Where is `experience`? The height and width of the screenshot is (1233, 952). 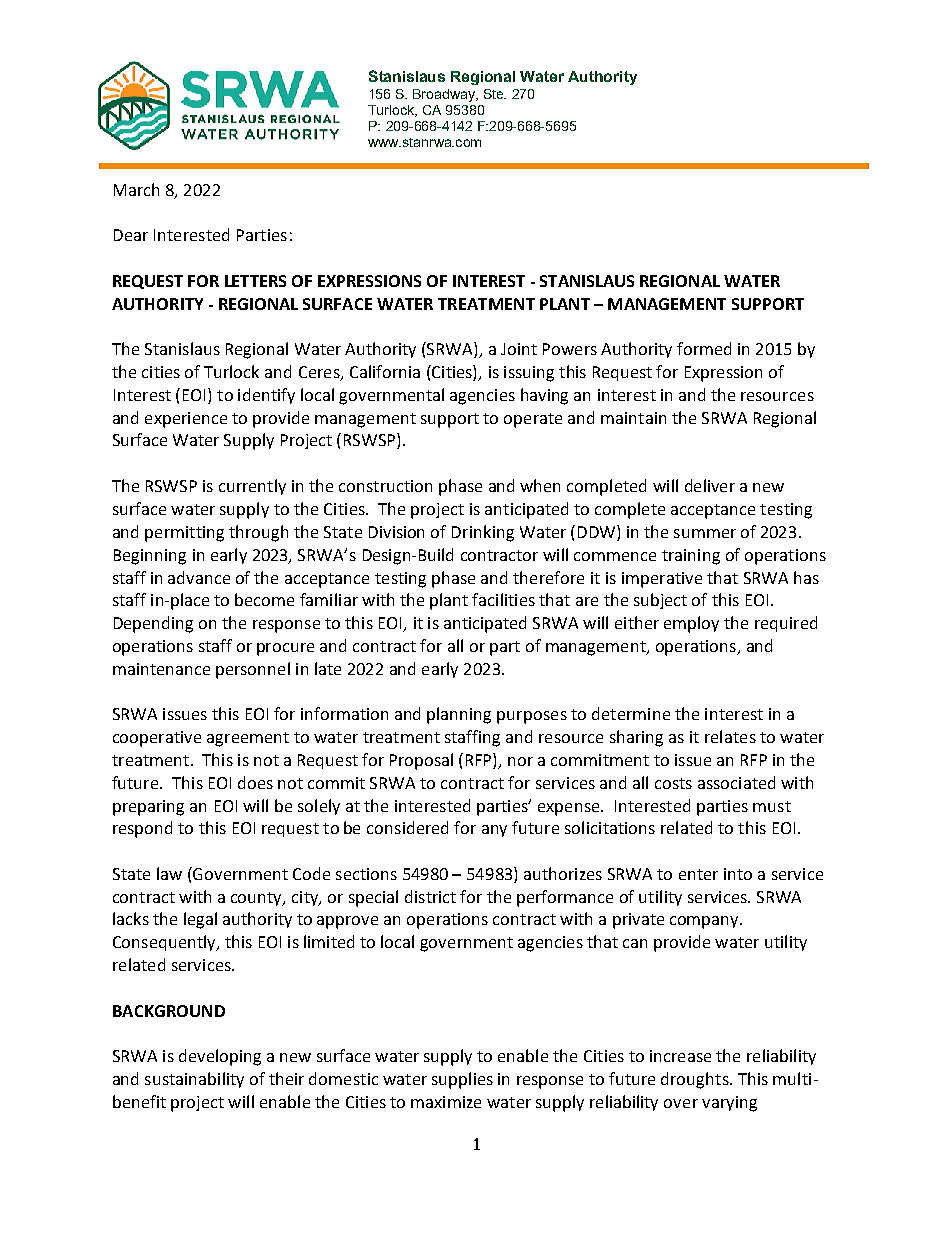
experience is located at coordinates (186, 420).
